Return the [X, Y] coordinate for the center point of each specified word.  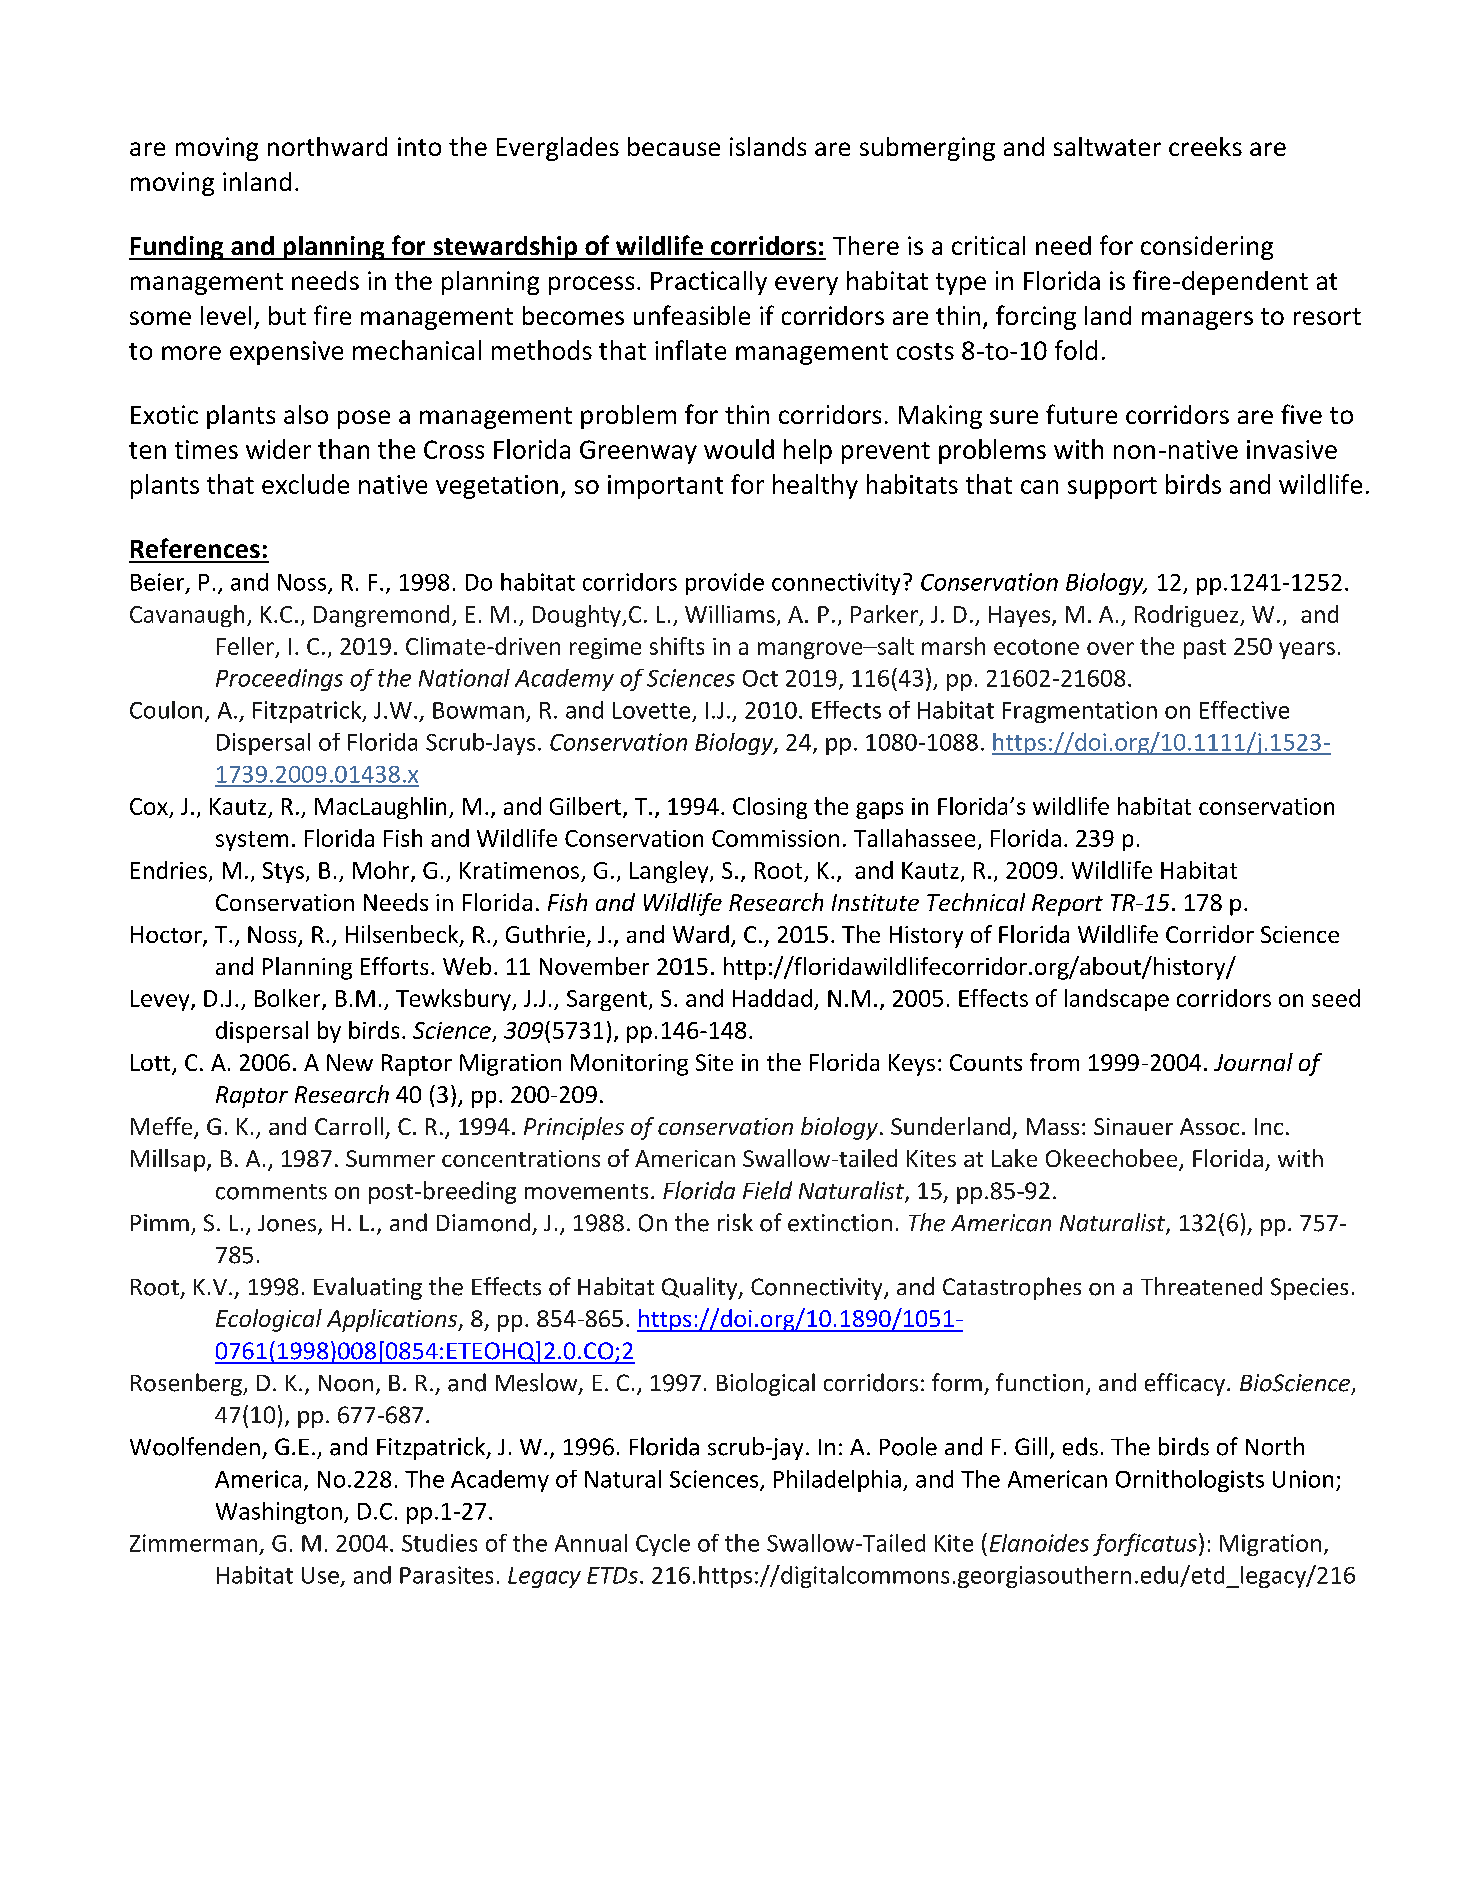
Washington [279, 1513]
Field [767, 1190]
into [419, 146]
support [1112, 488]
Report [1067, 905]
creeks [1205, 146]
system [252, 841]
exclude [305, 484]
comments [271, 1192]
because [674, 146]
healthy [815, 486]
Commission [775, 838]
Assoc [1209, 1126]
